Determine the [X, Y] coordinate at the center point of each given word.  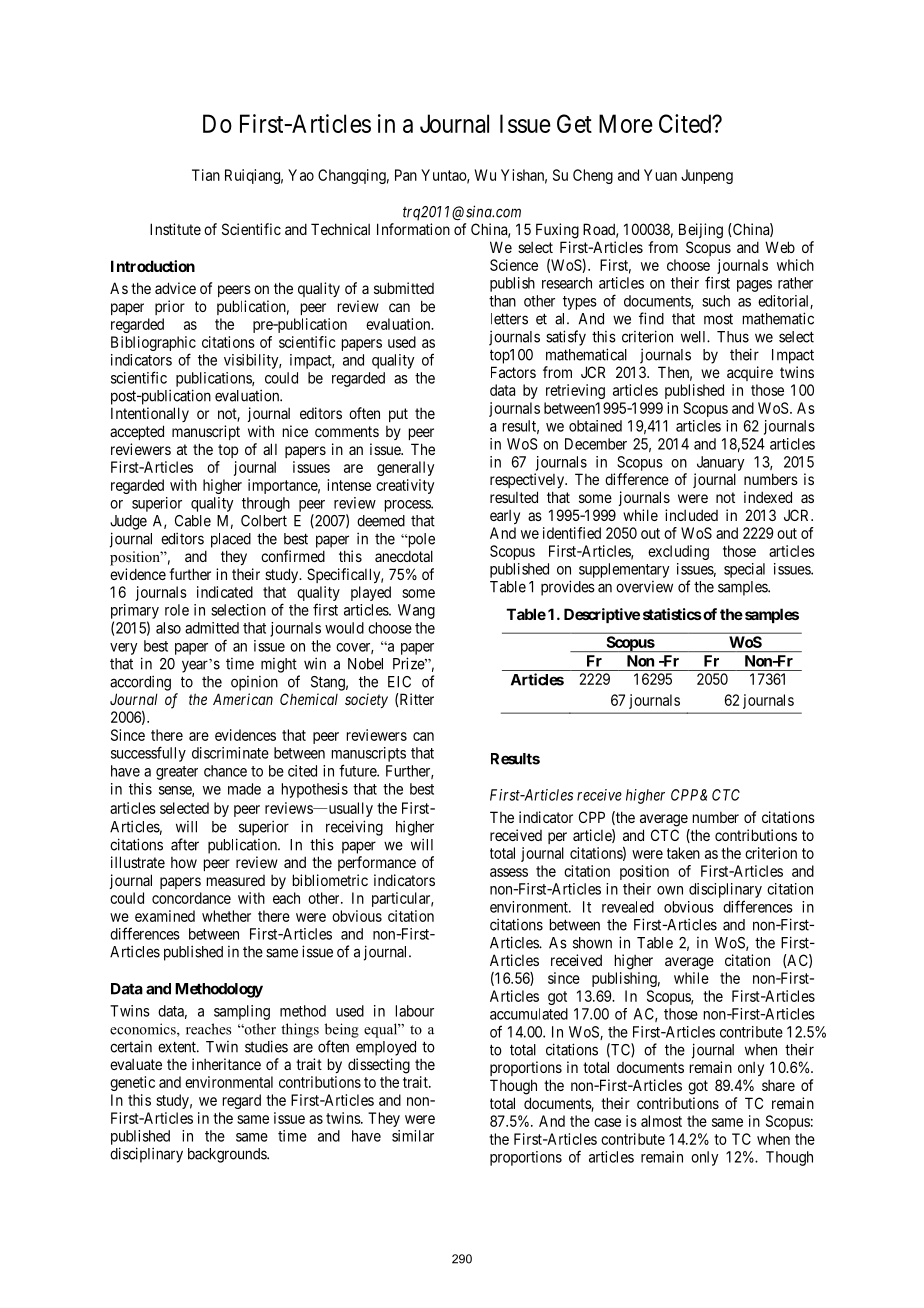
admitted [212, 628]
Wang [416, 611]
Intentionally [150, 414]
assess [509, 872]
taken [683, 853]
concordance [191, 898]
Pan [406, 175]
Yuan [660, 175]
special [744, 570]
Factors [513, 372]
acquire [750, 373]
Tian [206, 175]
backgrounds [228, 1155]
